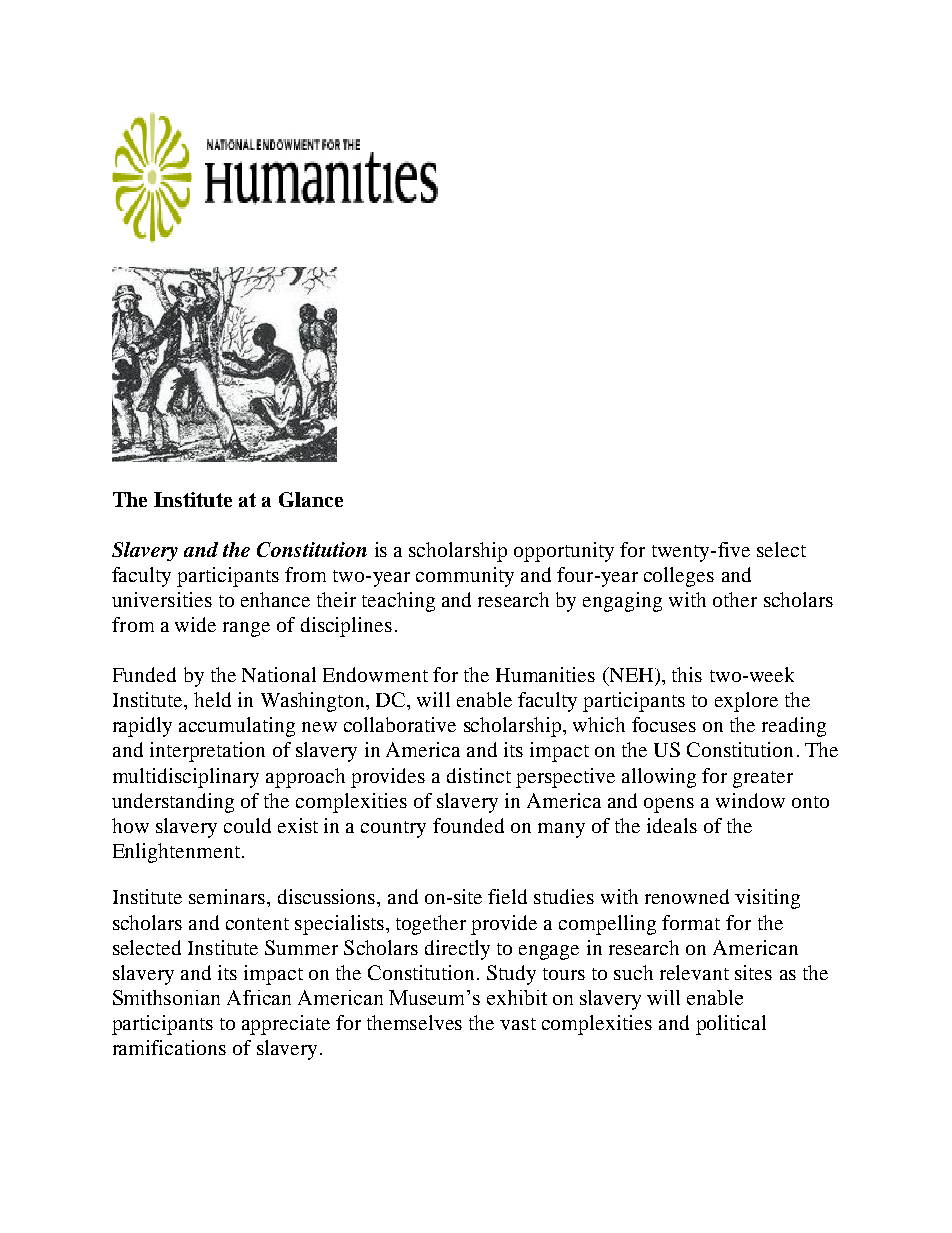  I want to click on accumulating, so click(237, 727).
